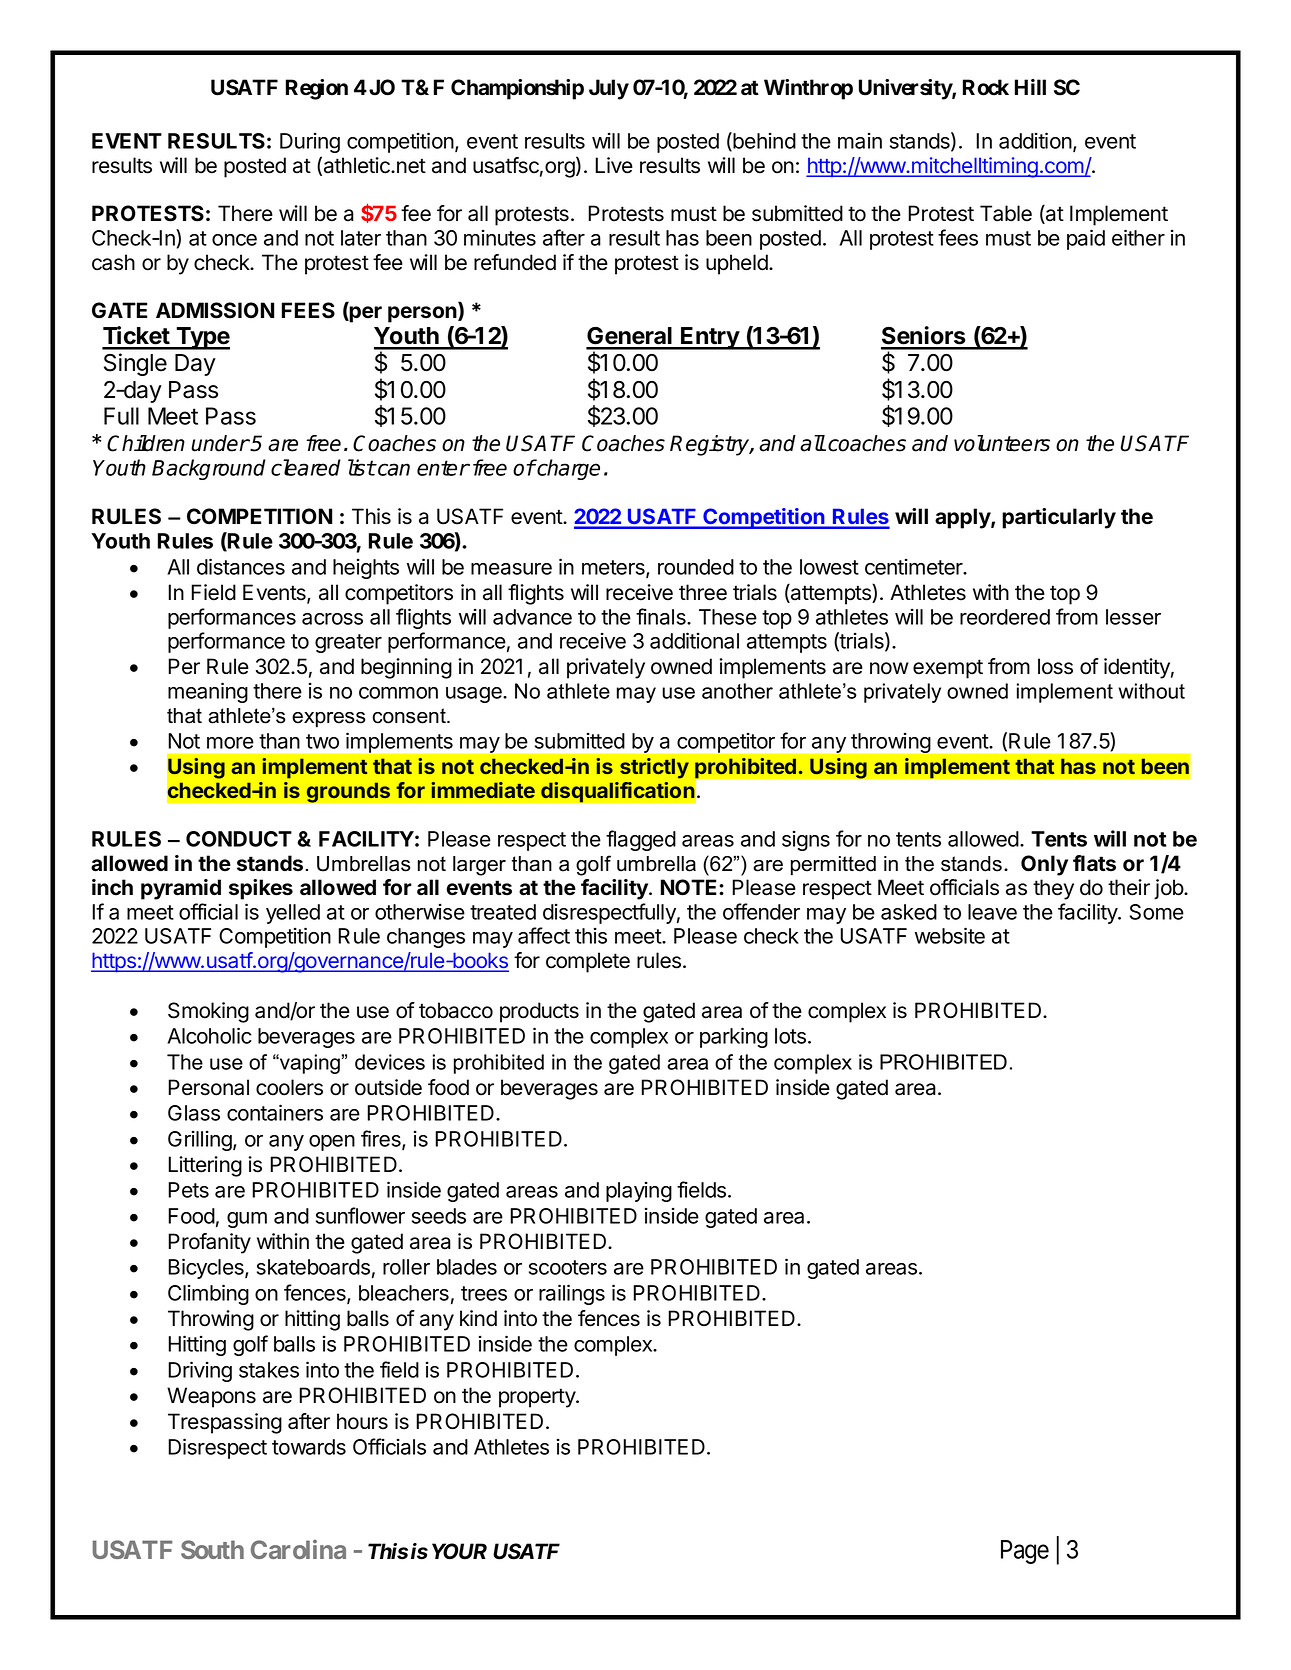 The image size is (1291, 1670). I want to click on During, so click(310, 142).
